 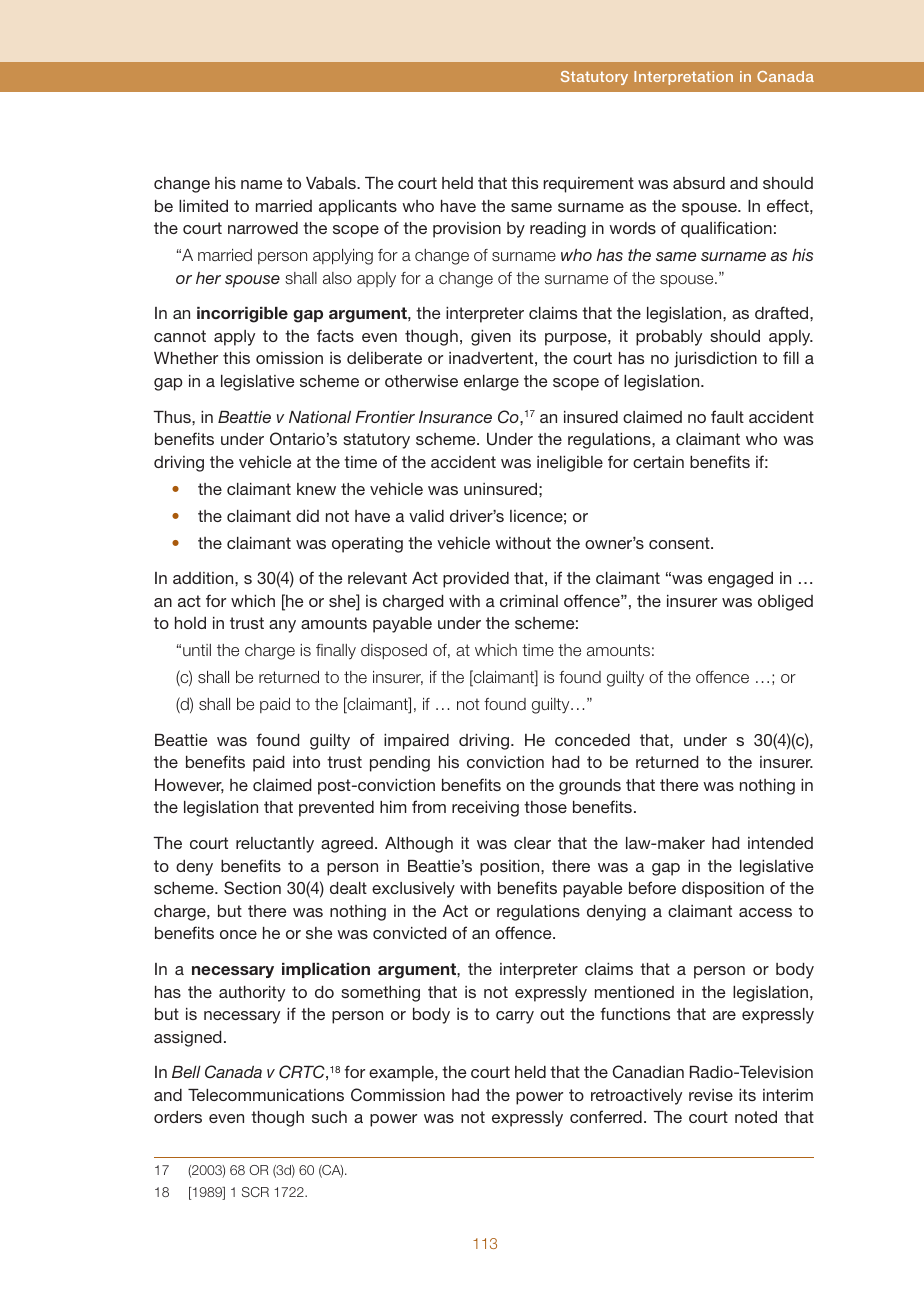 I want to click on SCR, so click(x=255, y=1192).
